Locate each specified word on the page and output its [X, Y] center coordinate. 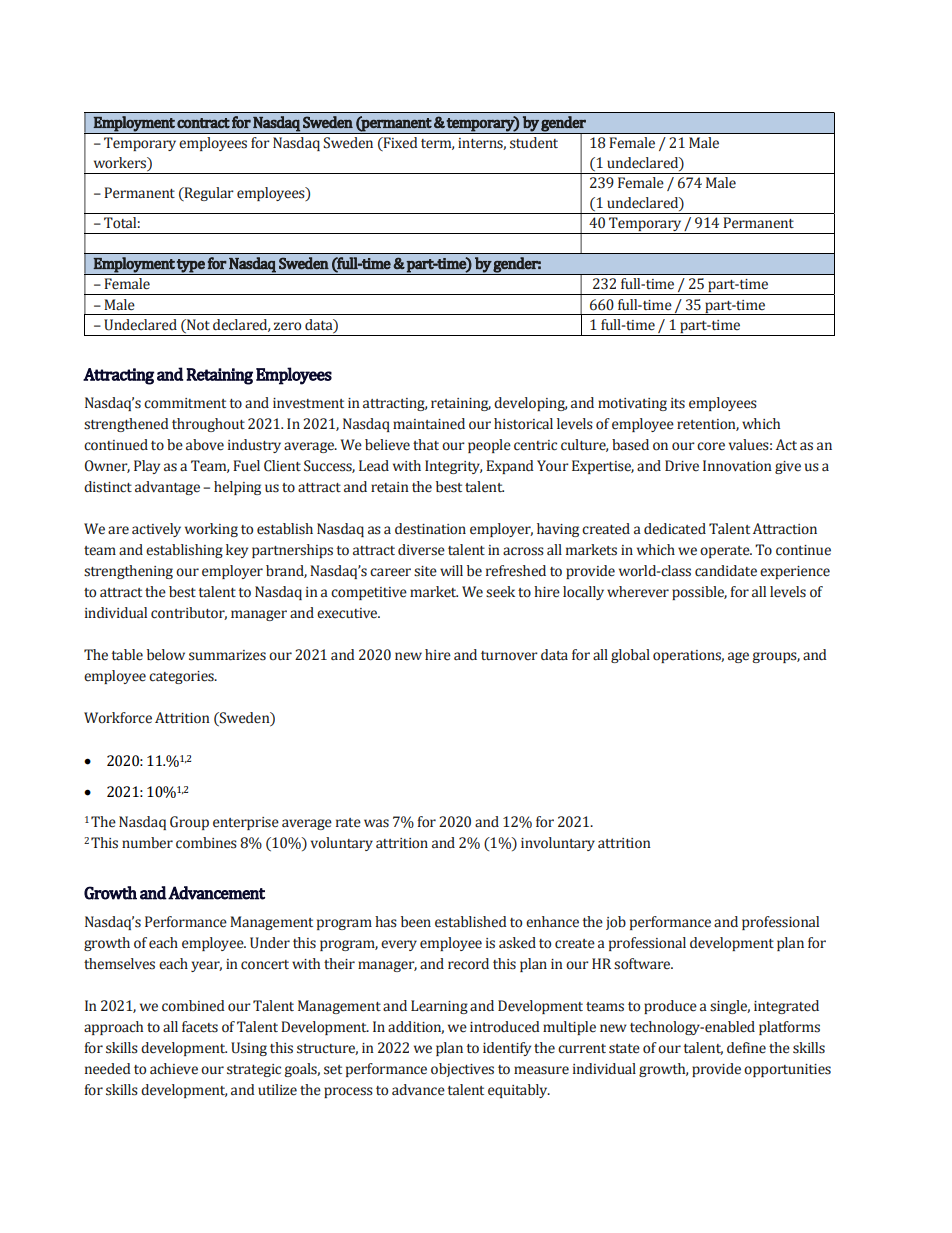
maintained [429, 424]
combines [206, 843]
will [451, 570]
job [616, 923]
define [746, 1048]
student [534, 143]
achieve [174, 1069]
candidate [726, 571]
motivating [632, 404]
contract [203, 123]
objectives [462, 1070]
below [166, 655]
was [376, 823]
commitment [185, 403]
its [678, 403]
